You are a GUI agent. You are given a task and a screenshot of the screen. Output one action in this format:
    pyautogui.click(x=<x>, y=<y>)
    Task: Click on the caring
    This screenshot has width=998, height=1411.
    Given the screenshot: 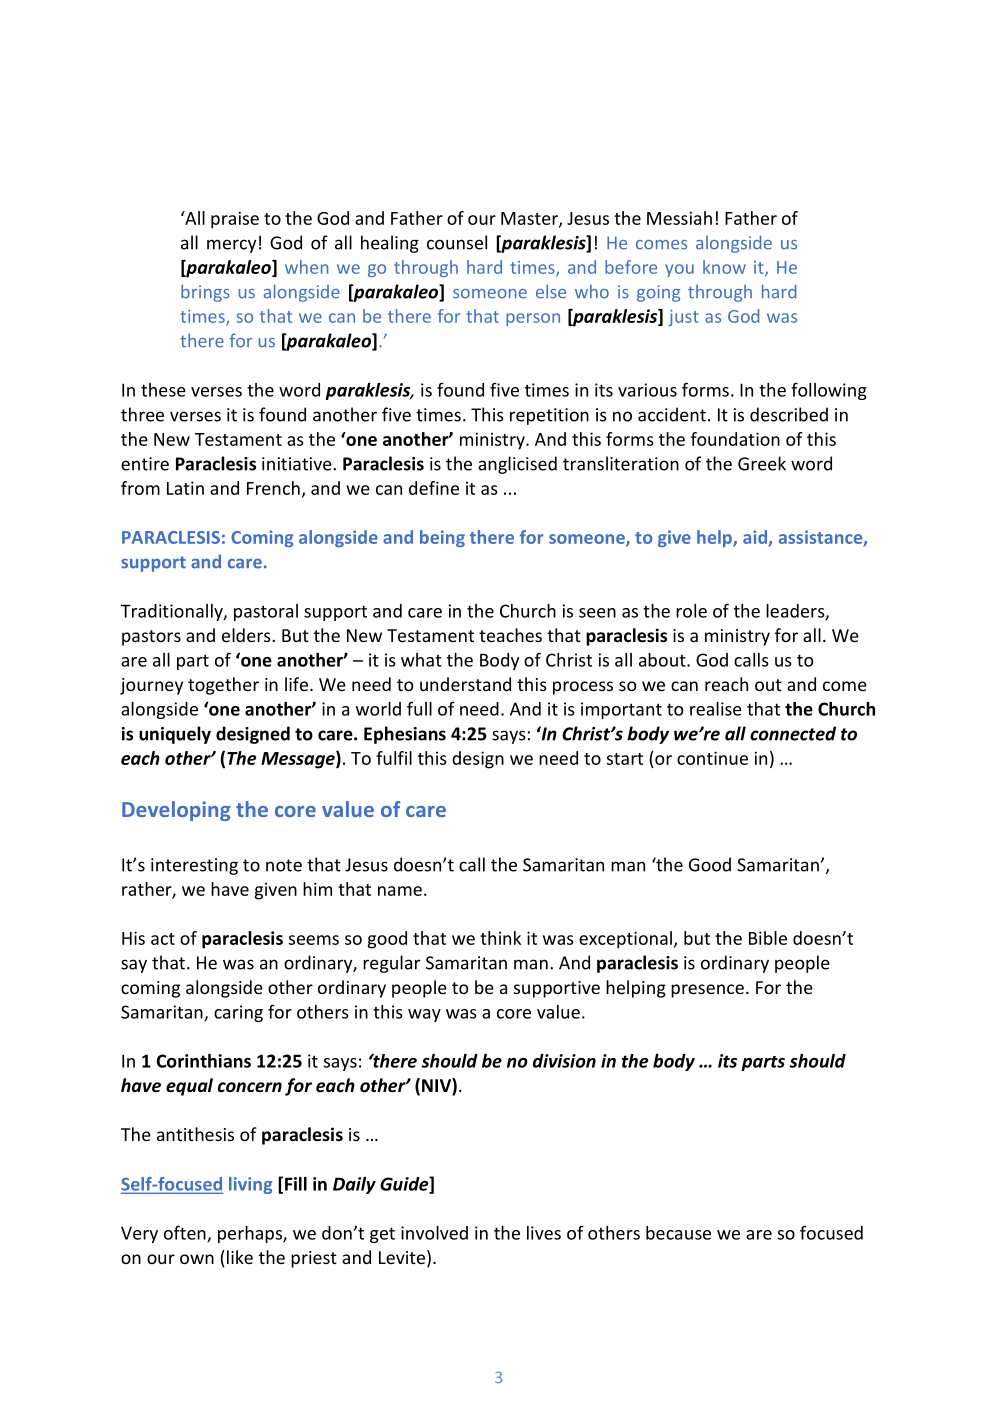 What is the action you would take?
    pyautogui.click(x=238, y=1013)
